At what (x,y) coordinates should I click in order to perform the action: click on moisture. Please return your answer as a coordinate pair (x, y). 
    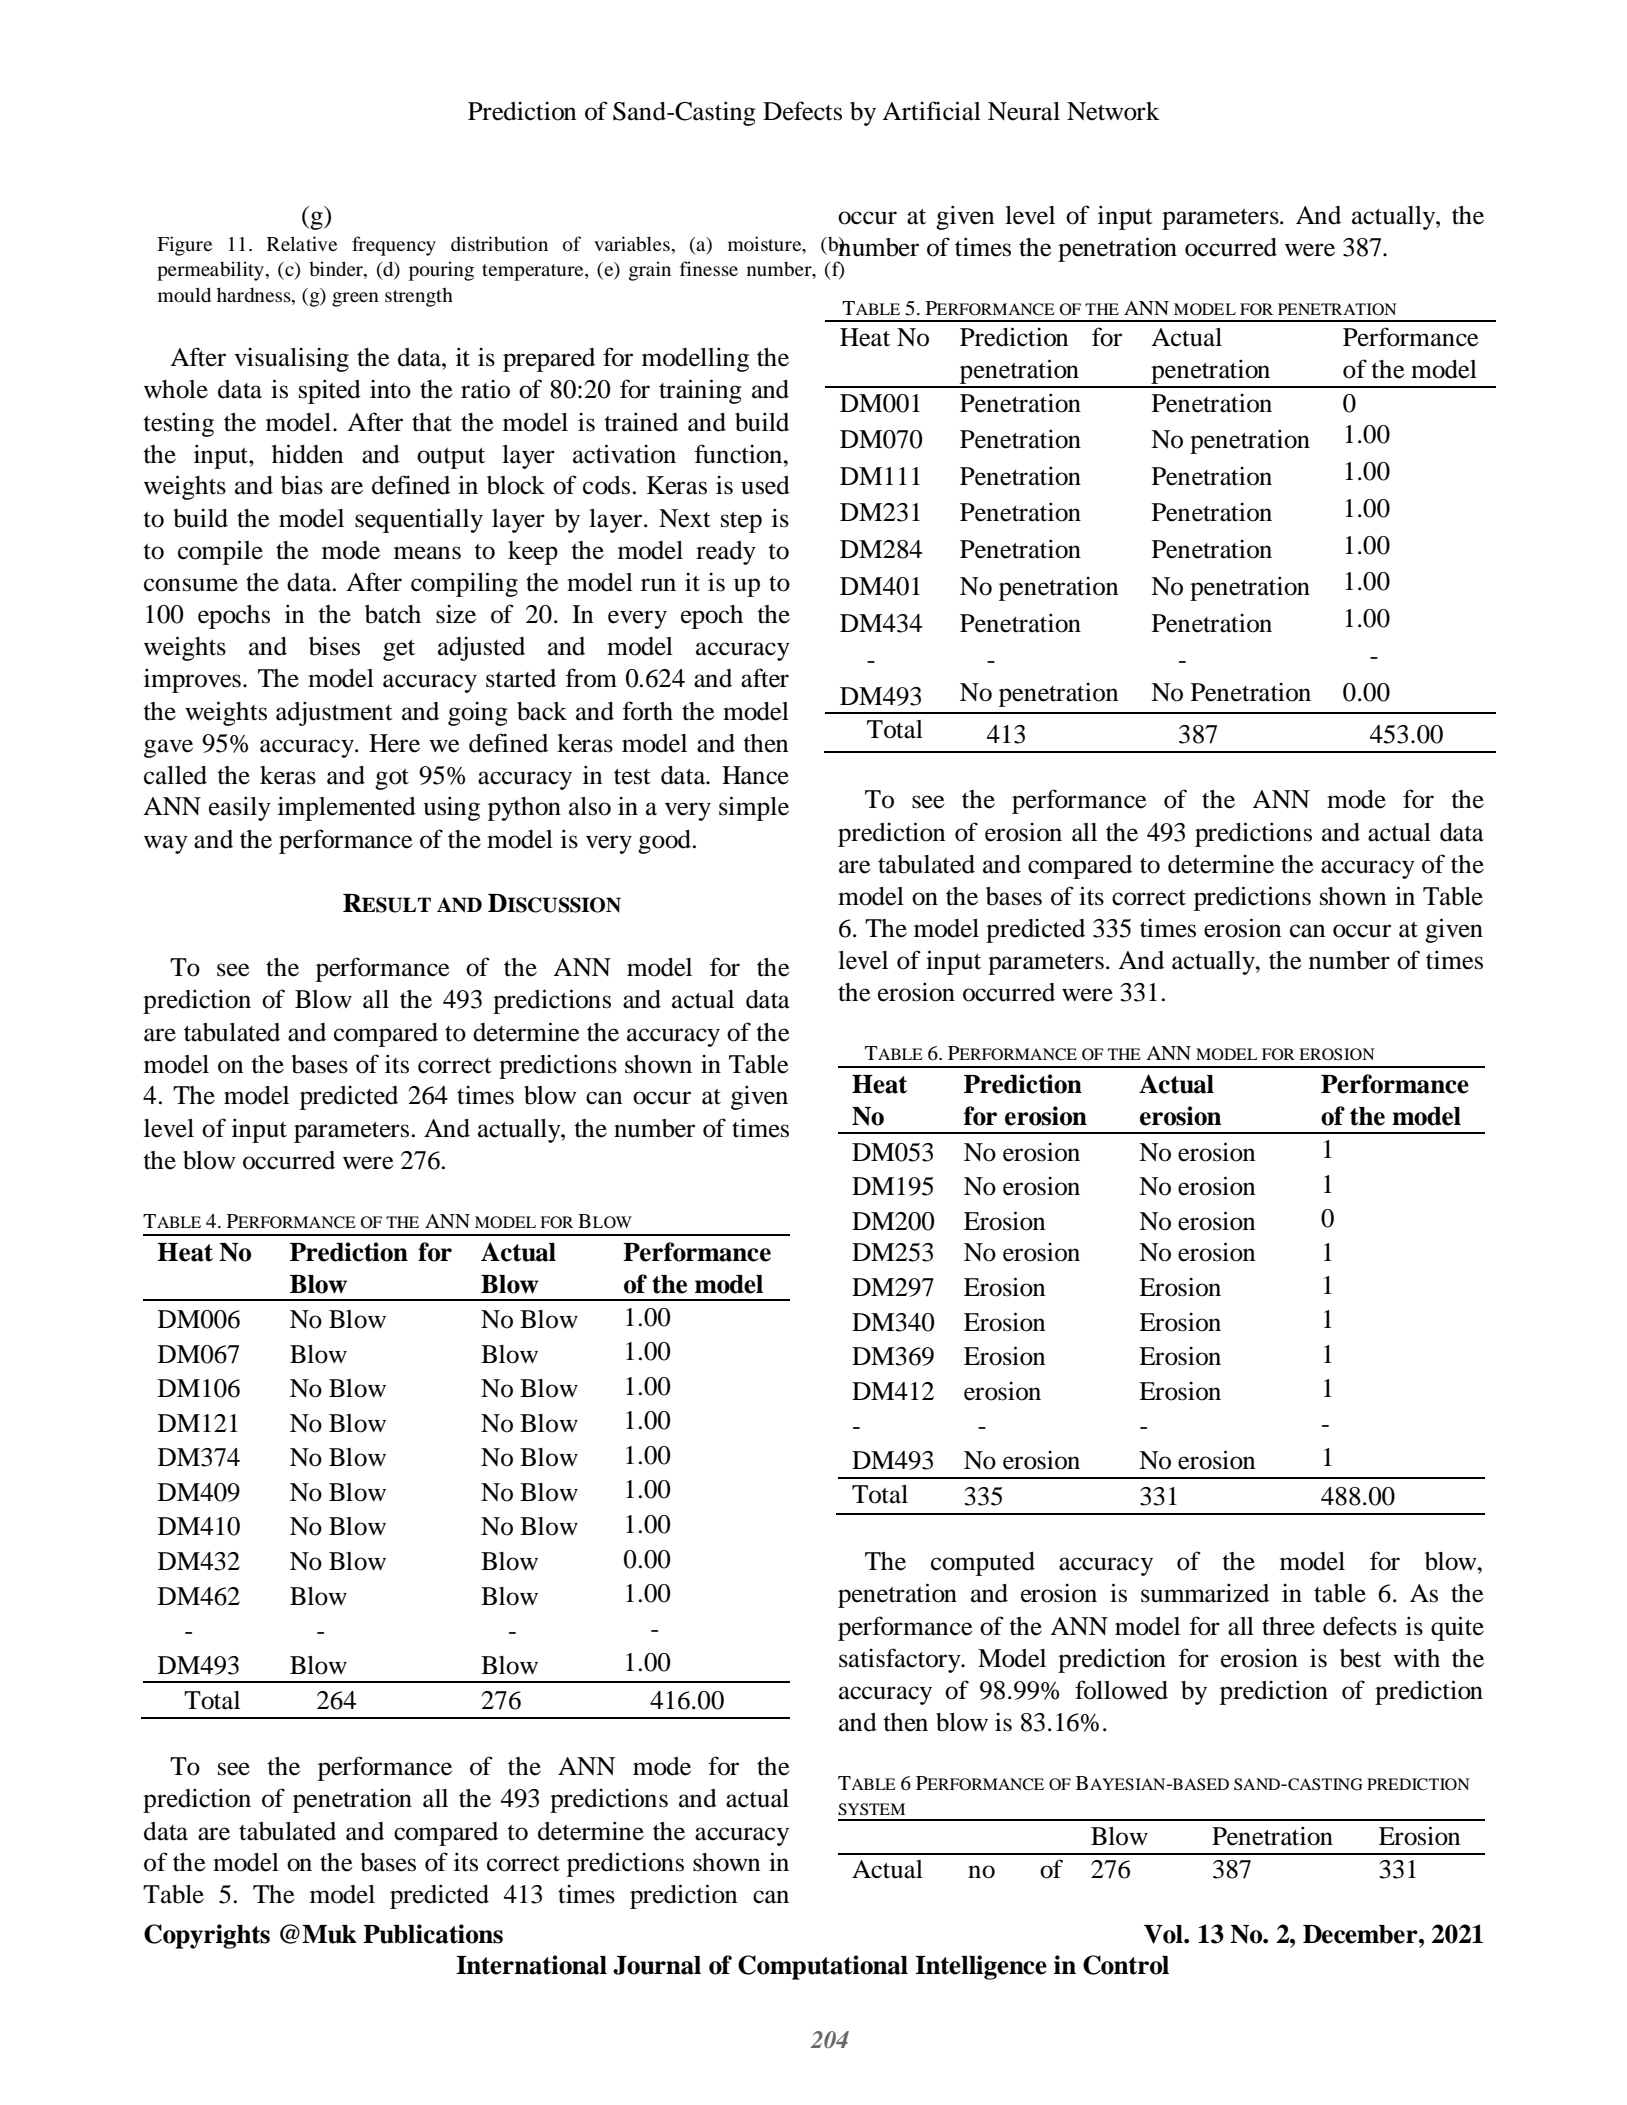
    Looking at the image, I should click on (766, 243).
